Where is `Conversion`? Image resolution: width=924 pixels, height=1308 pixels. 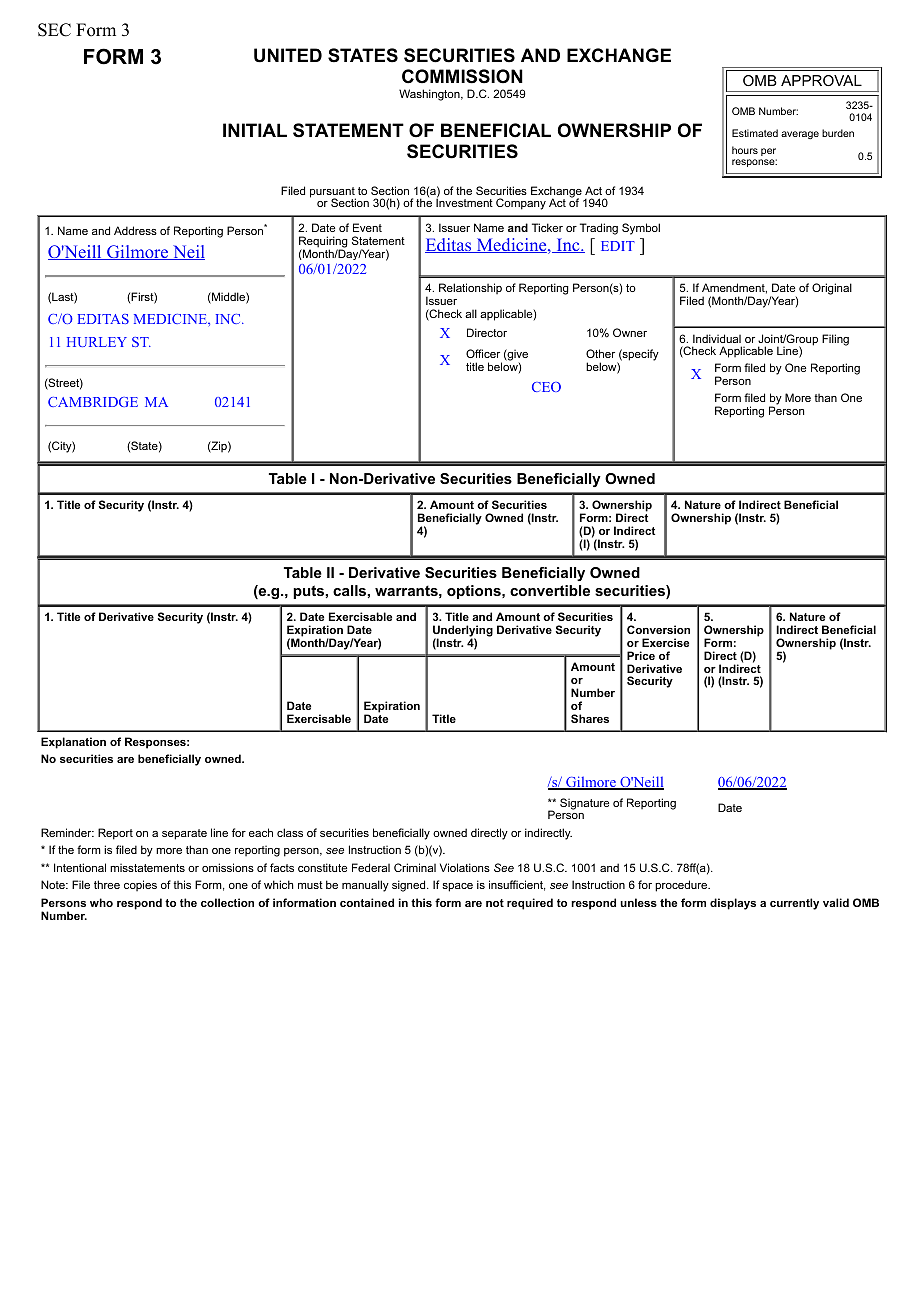 Conversion is located at coordinates (658, 629).
